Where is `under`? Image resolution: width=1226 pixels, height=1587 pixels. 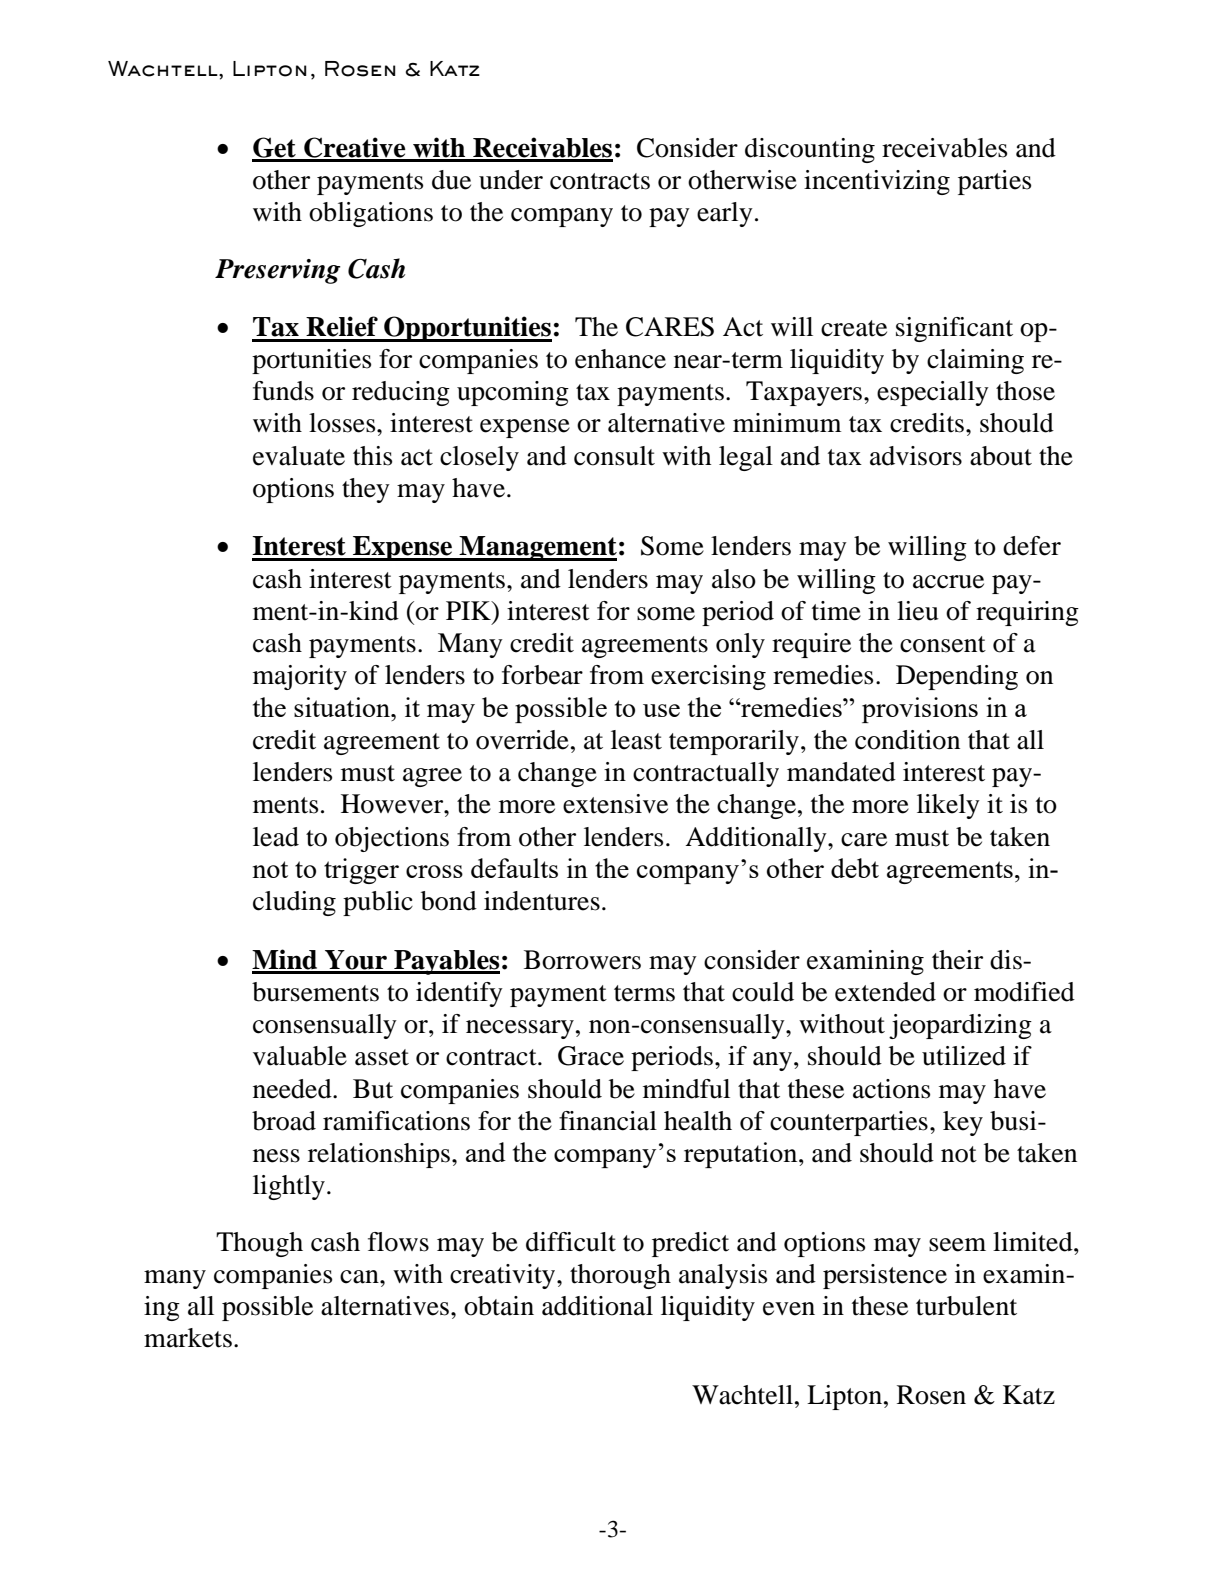
under is located at coordinates (511, 180).
